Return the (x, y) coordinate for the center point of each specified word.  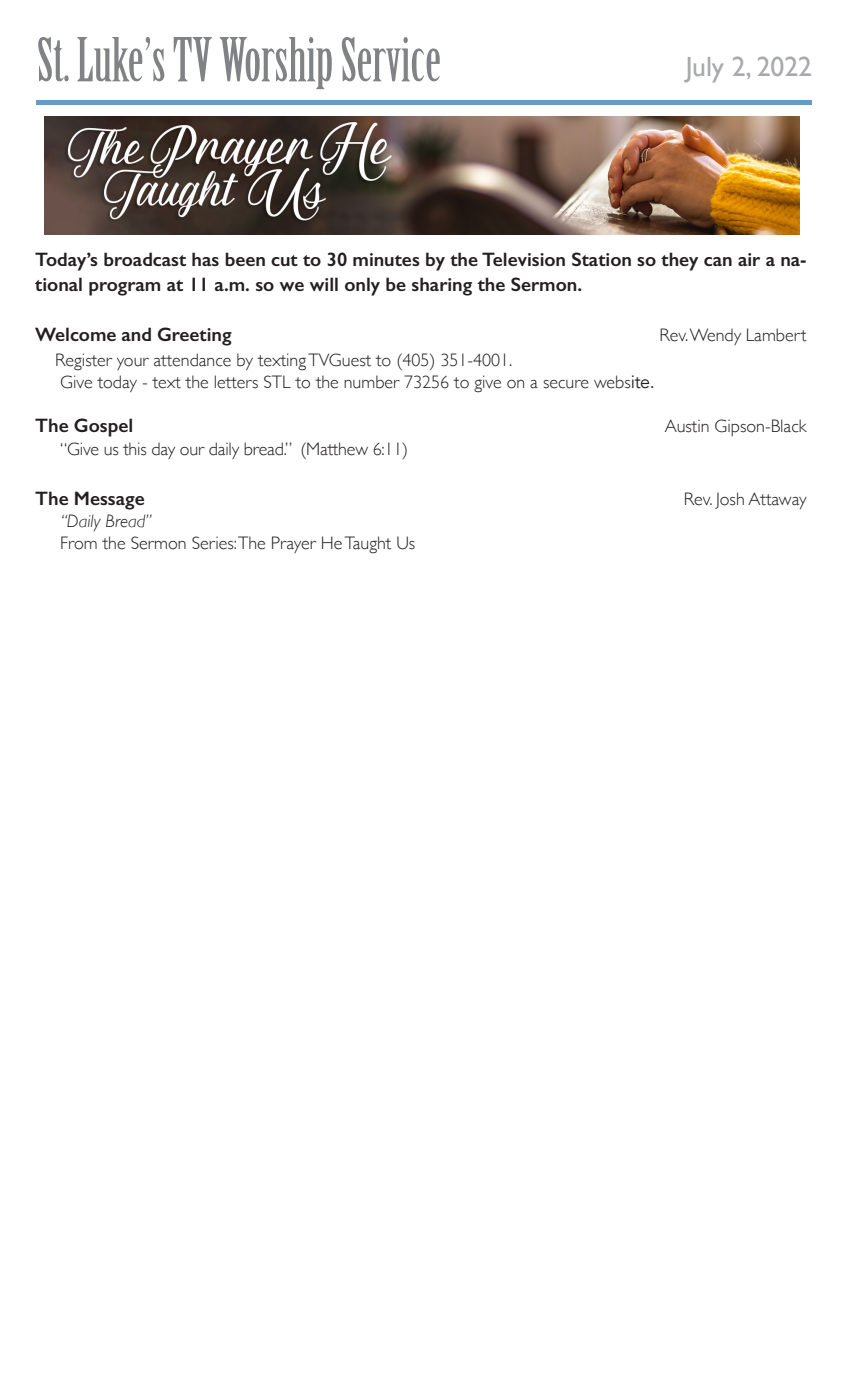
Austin (687, 426)
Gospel (103, 427)
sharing (442, 286)
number (372, 382)
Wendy (715, 336)
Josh (729, 500)
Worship (276, 63)
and (136, 334)
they (679, 261)
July (703, 69)
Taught (368, 545)
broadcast (145, 259)
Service (391, 59)
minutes (386, 259)
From (79, 543)
